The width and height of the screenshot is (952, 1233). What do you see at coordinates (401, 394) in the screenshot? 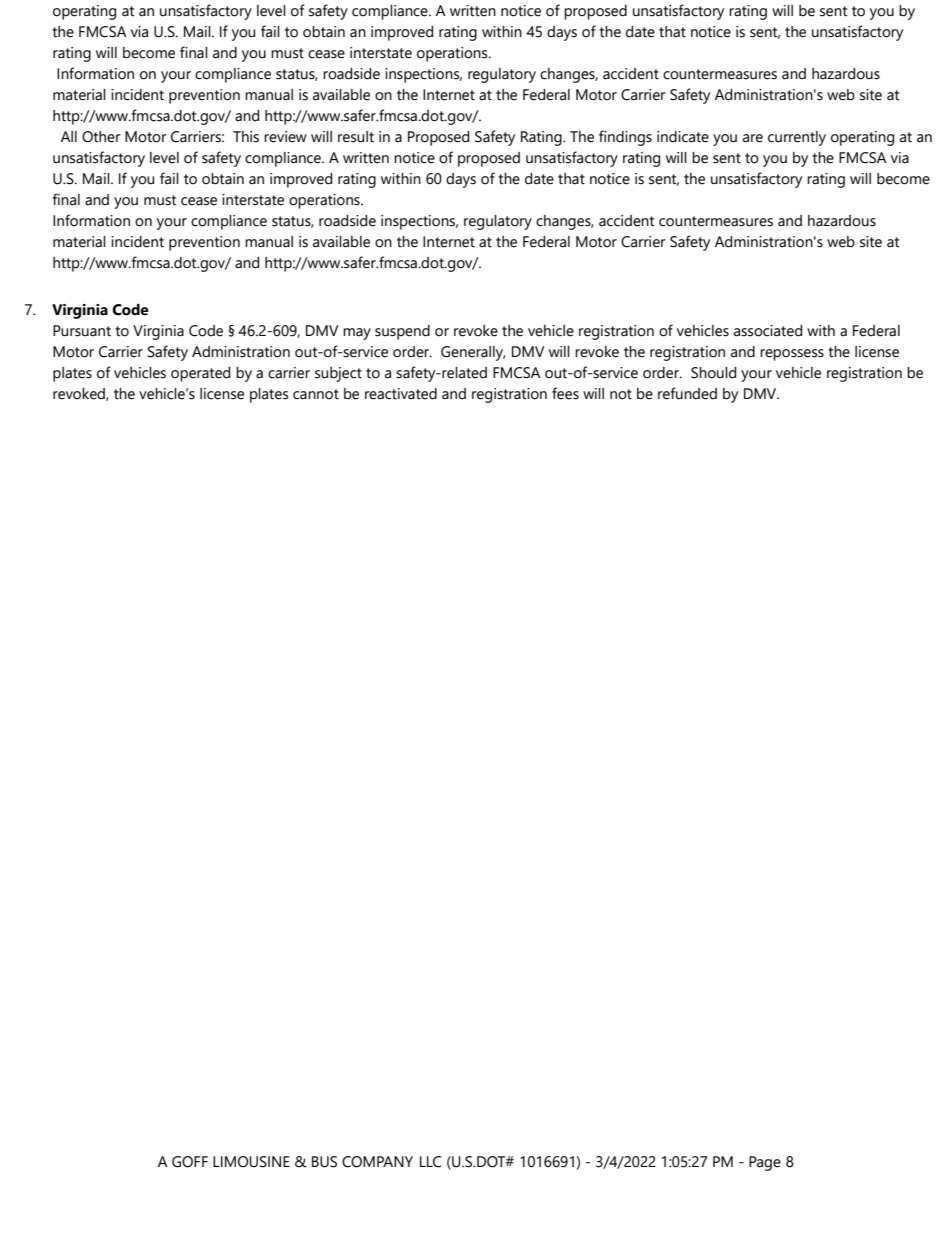
I see `reactivated` at bounding box center [401, 394].
